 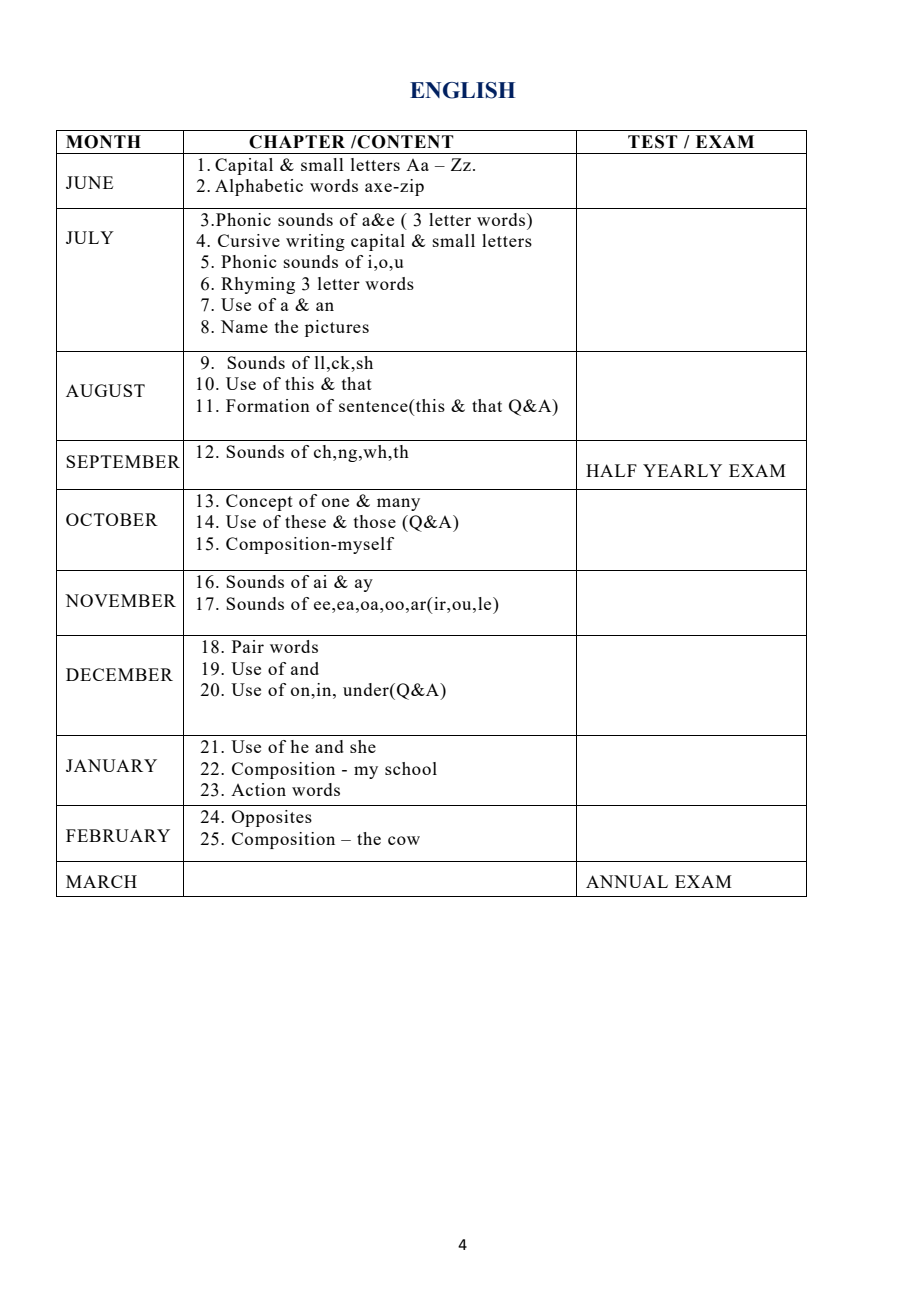 I want to click on many, so click(x=398, y=504).
